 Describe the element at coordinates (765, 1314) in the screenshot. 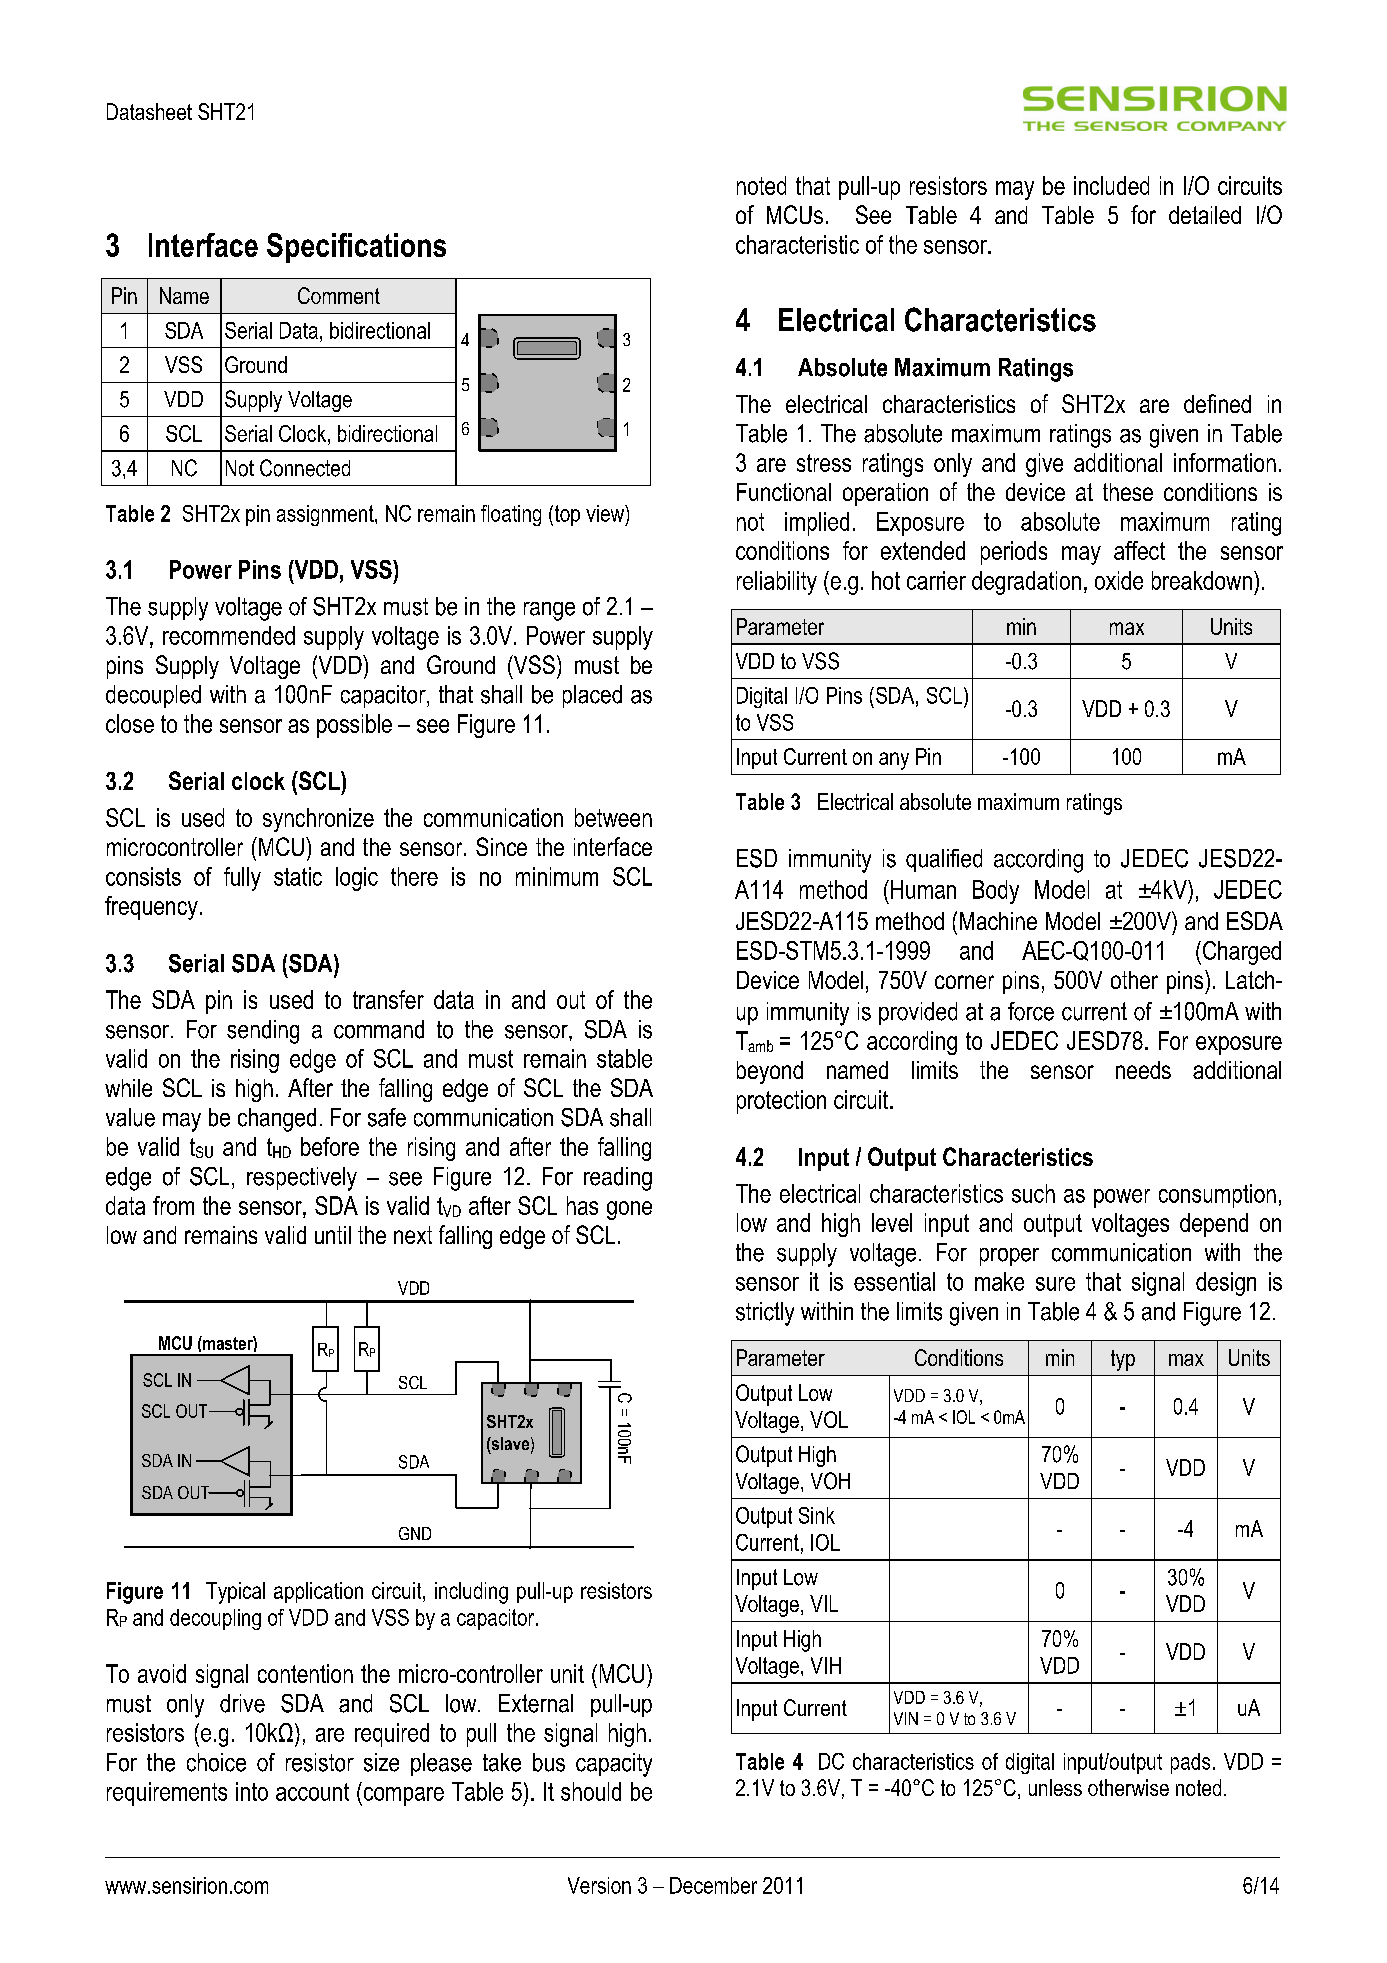

I see `strictly` at that location.
